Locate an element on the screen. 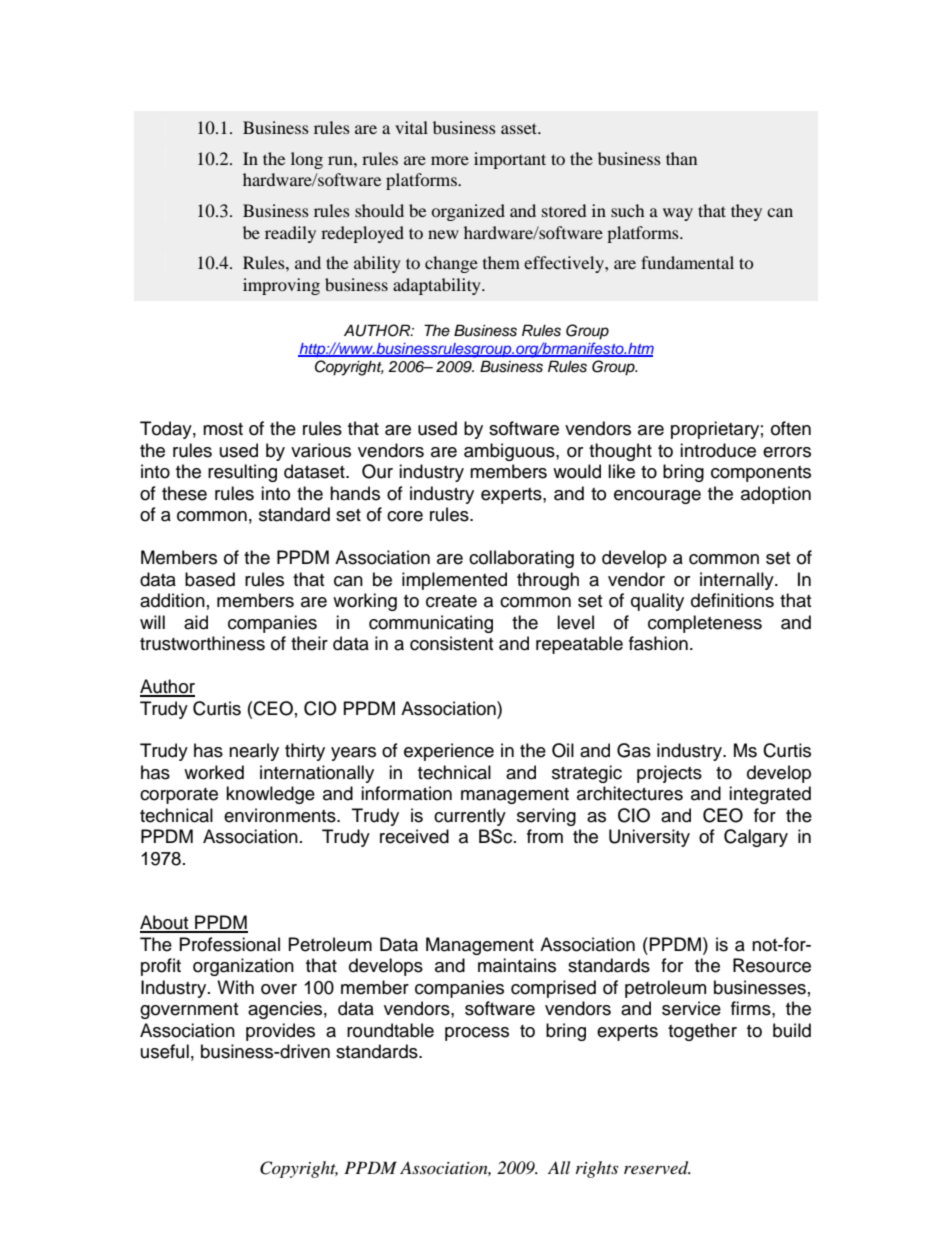  than is located at coordinates (681, 158).
